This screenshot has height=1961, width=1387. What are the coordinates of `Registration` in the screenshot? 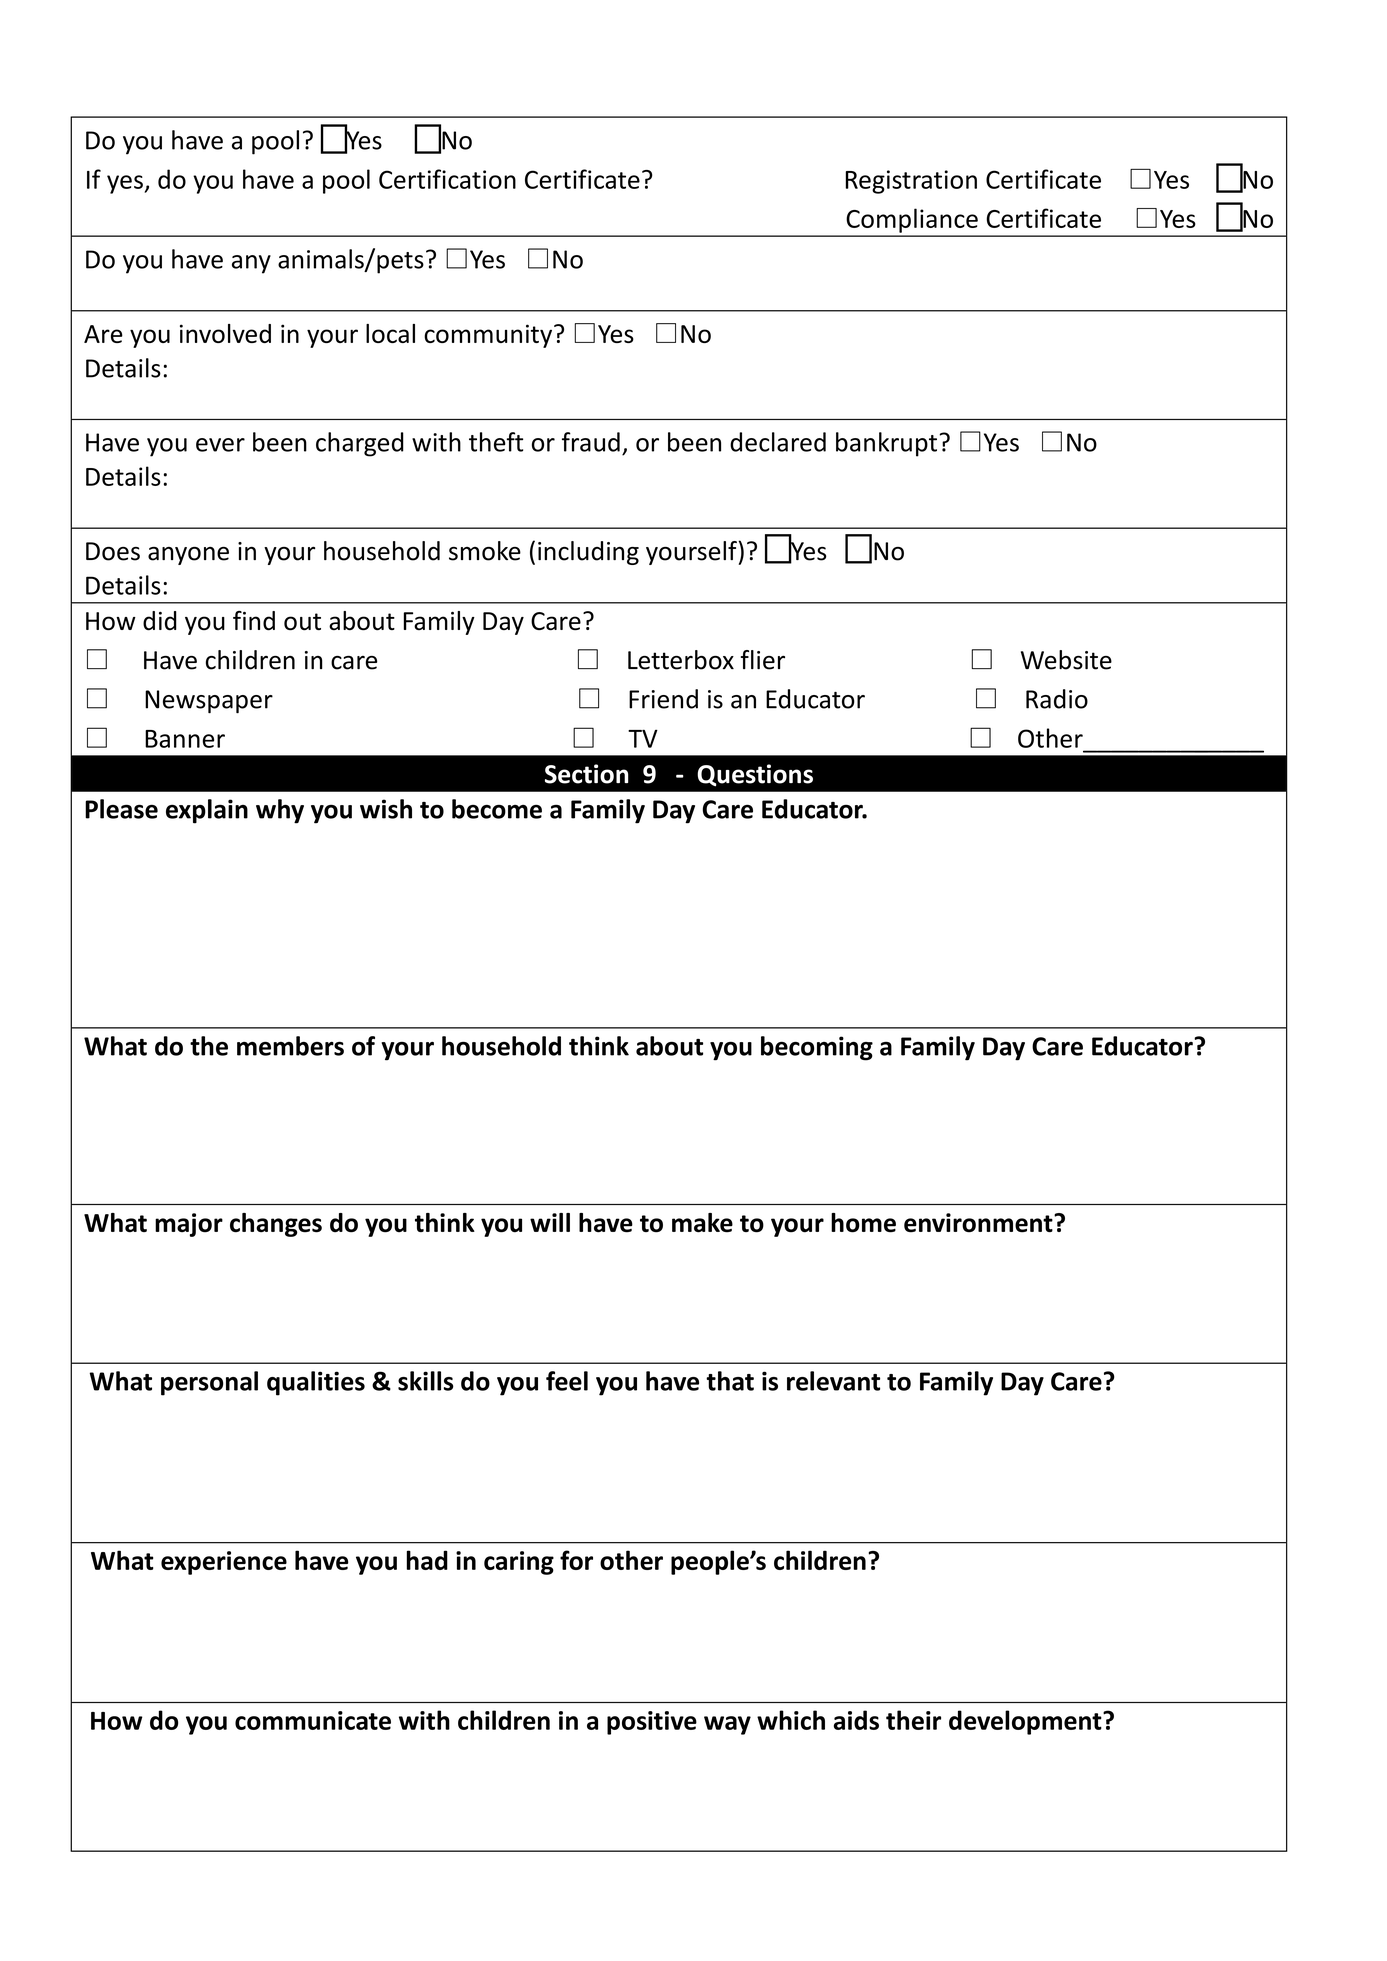 It's located at (911, 182).
